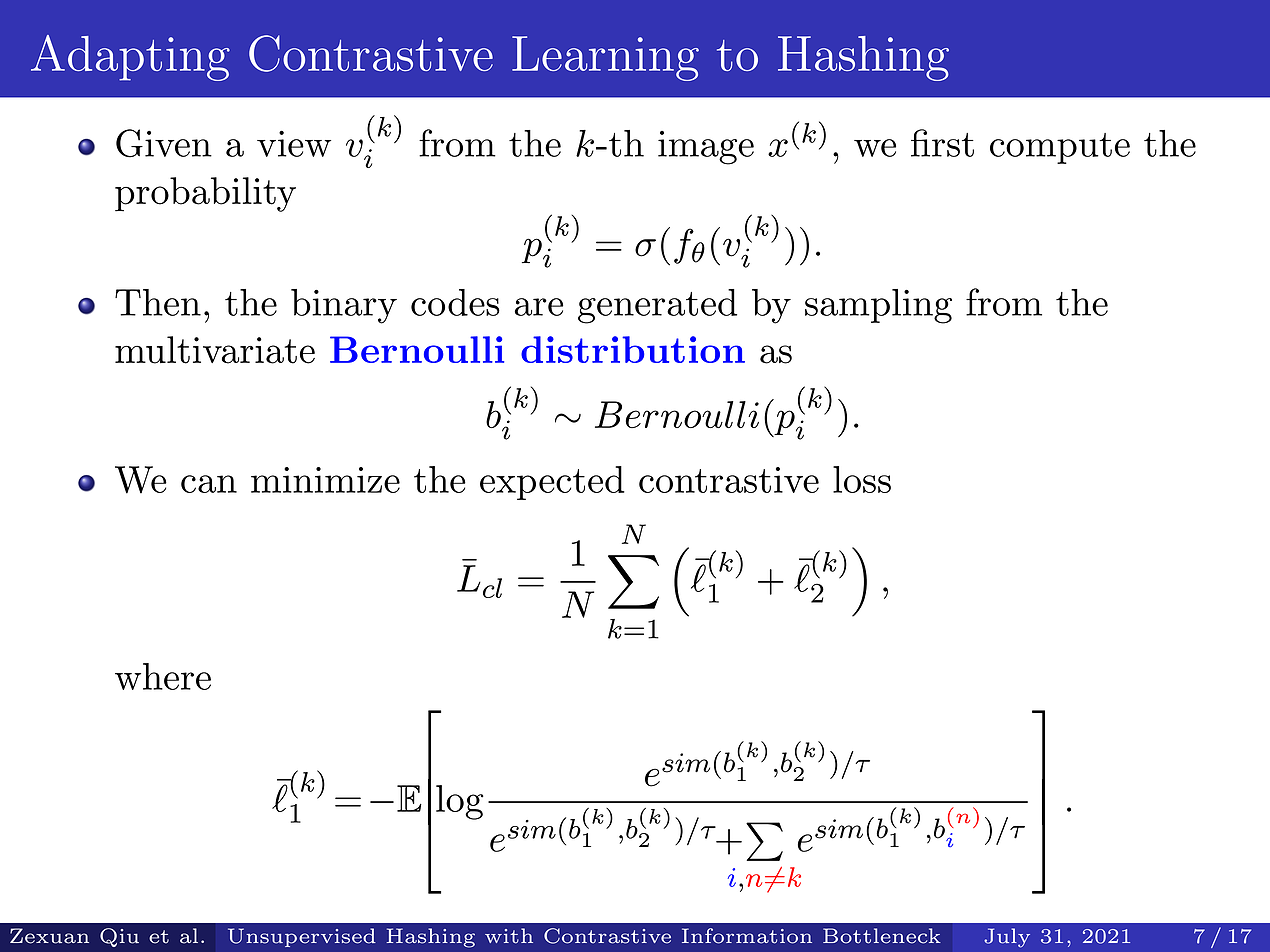  What do you see at coordinates (163, 676) in the screenshot?
I see `where` at bounding box center [163, 676].
